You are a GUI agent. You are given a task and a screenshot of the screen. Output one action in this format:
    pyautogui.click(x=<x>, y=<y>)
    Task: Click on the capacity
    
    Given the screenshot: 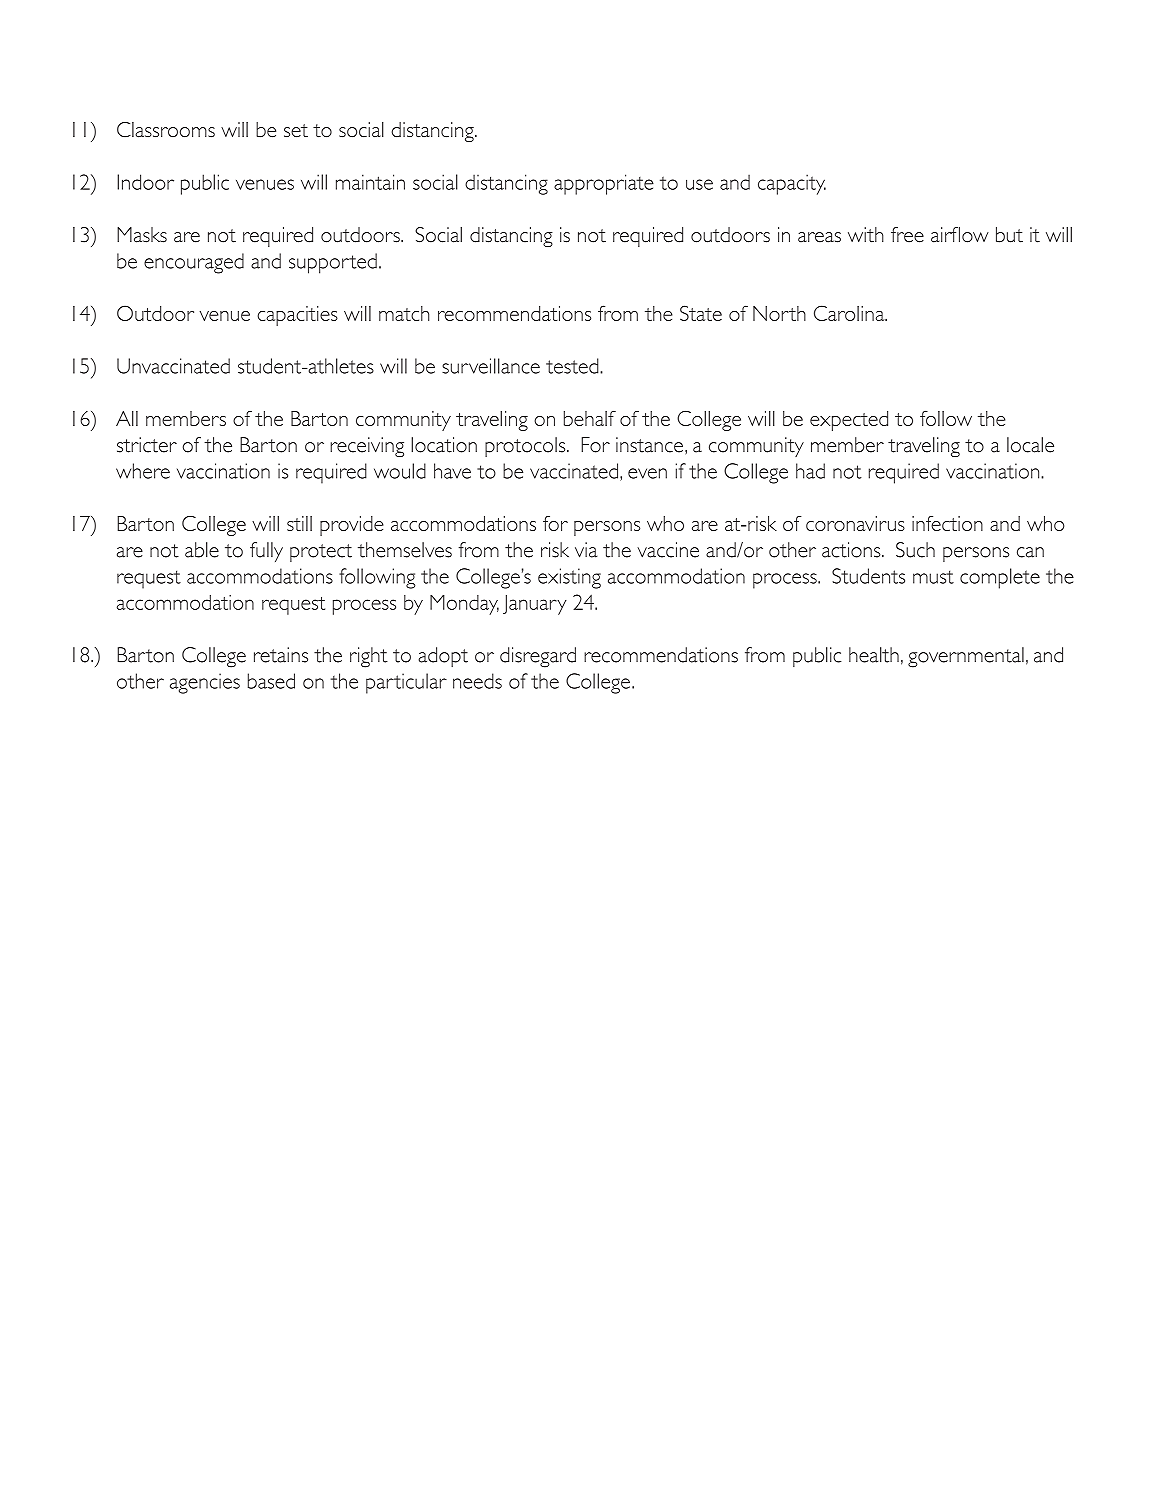 What is the action you would take?
    pyautogui.click(x=792, y=184)
